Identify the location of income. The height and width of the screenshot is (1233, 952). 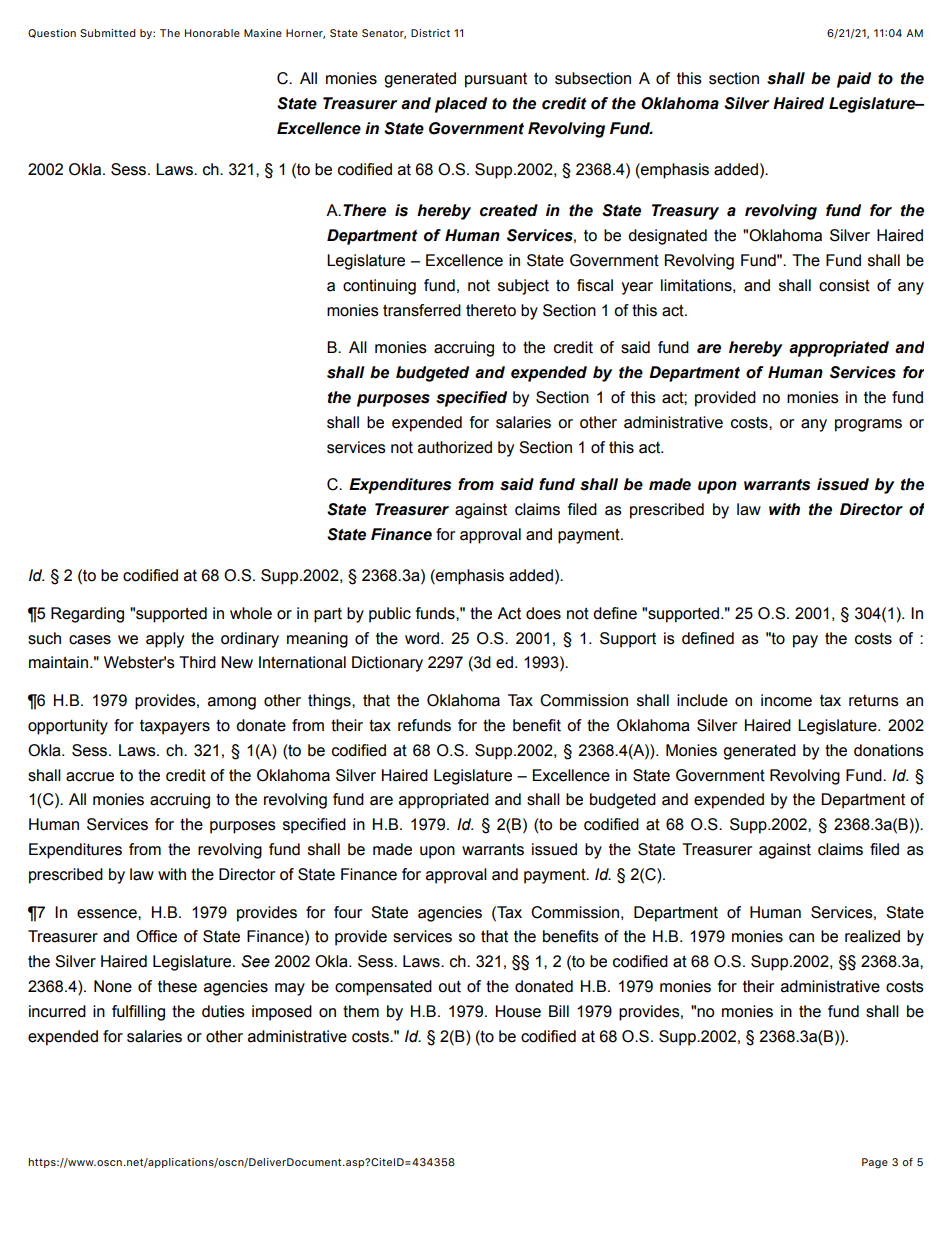
(786, 700).
